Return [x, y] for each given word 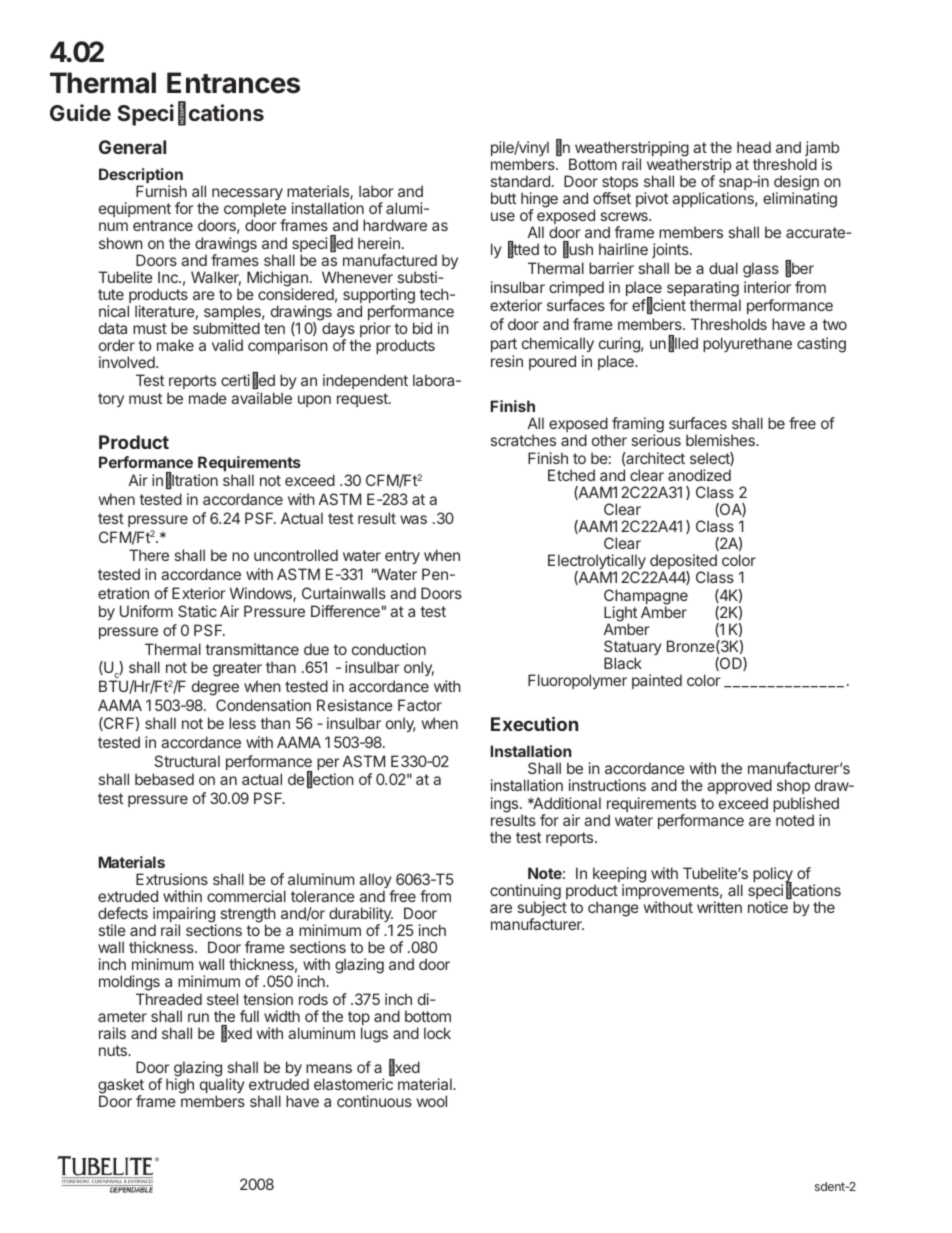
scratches [523, 440]
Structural [187, 761]
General [132, 147]
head [754, 147]
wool [432, 1101]
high [180, 1086]
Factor [420, 705]
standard [520, 181]
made [208, 398]
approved [739, 788]
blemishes [721, 440]
